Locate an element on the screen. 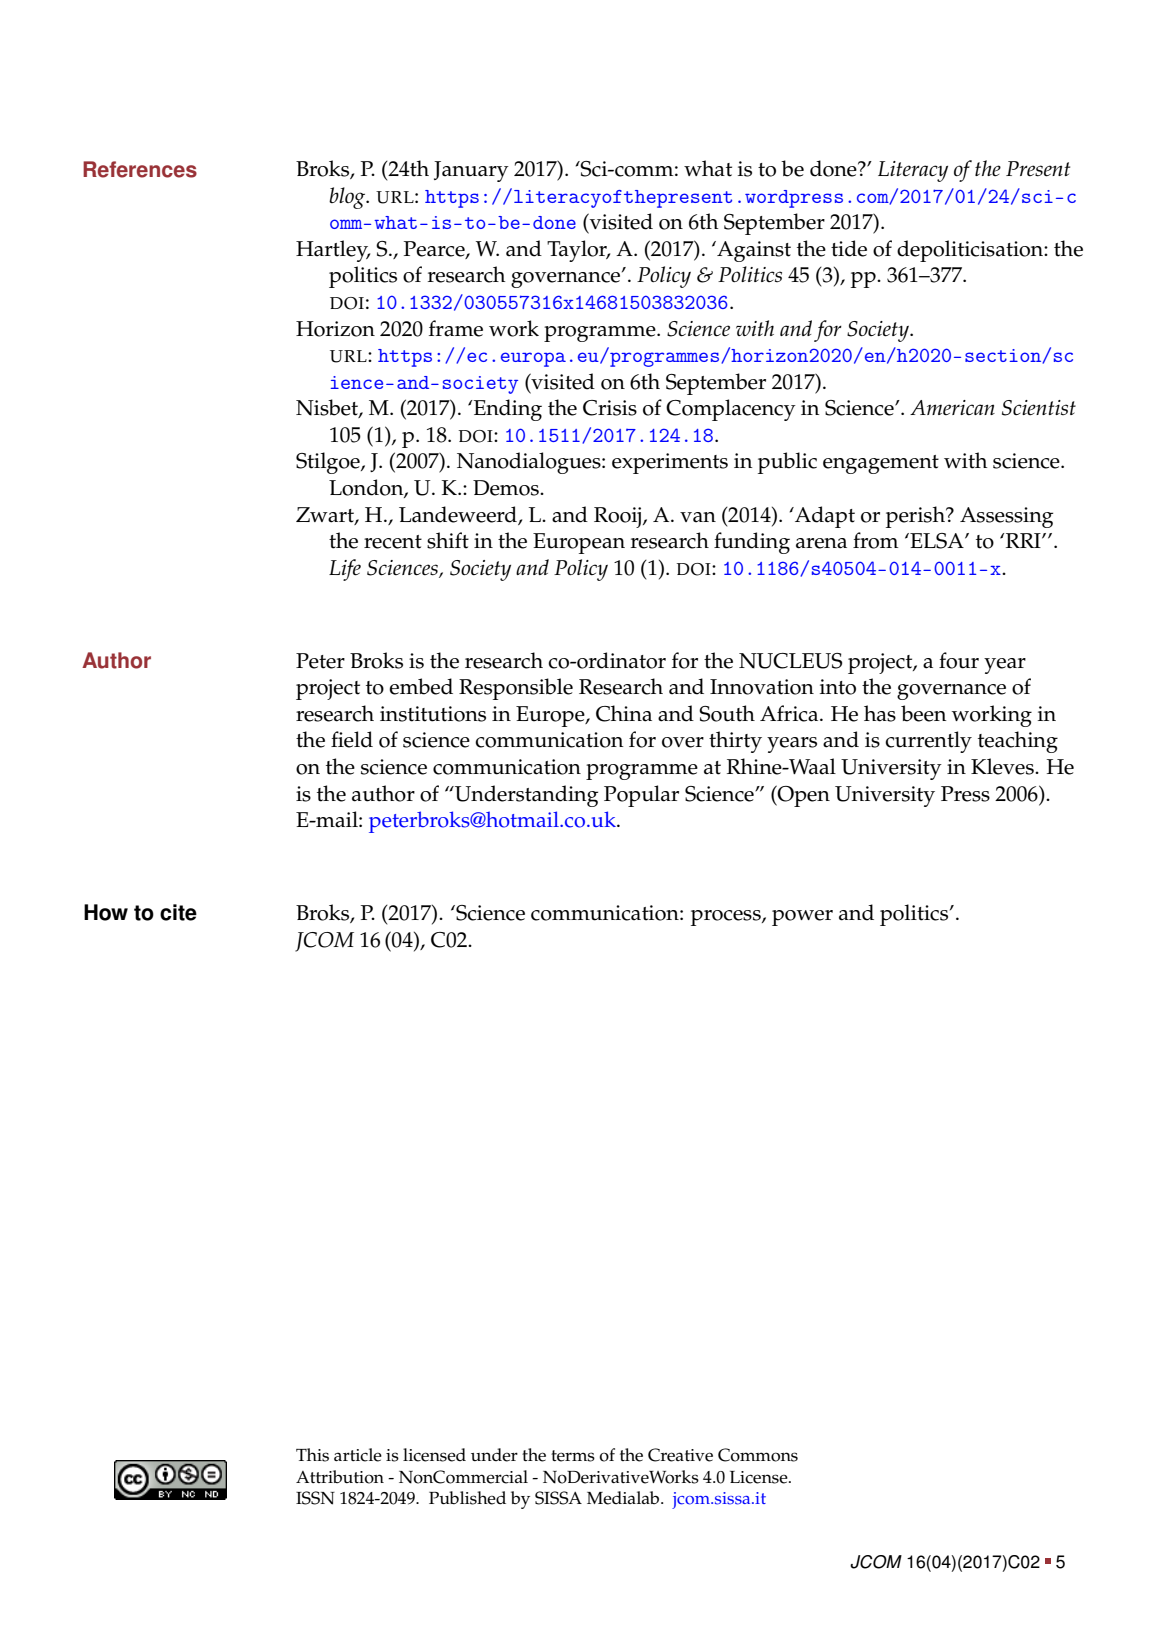 The width and height of the screenshot is (1167, 1651). January is located at coordinates (471, 171).
